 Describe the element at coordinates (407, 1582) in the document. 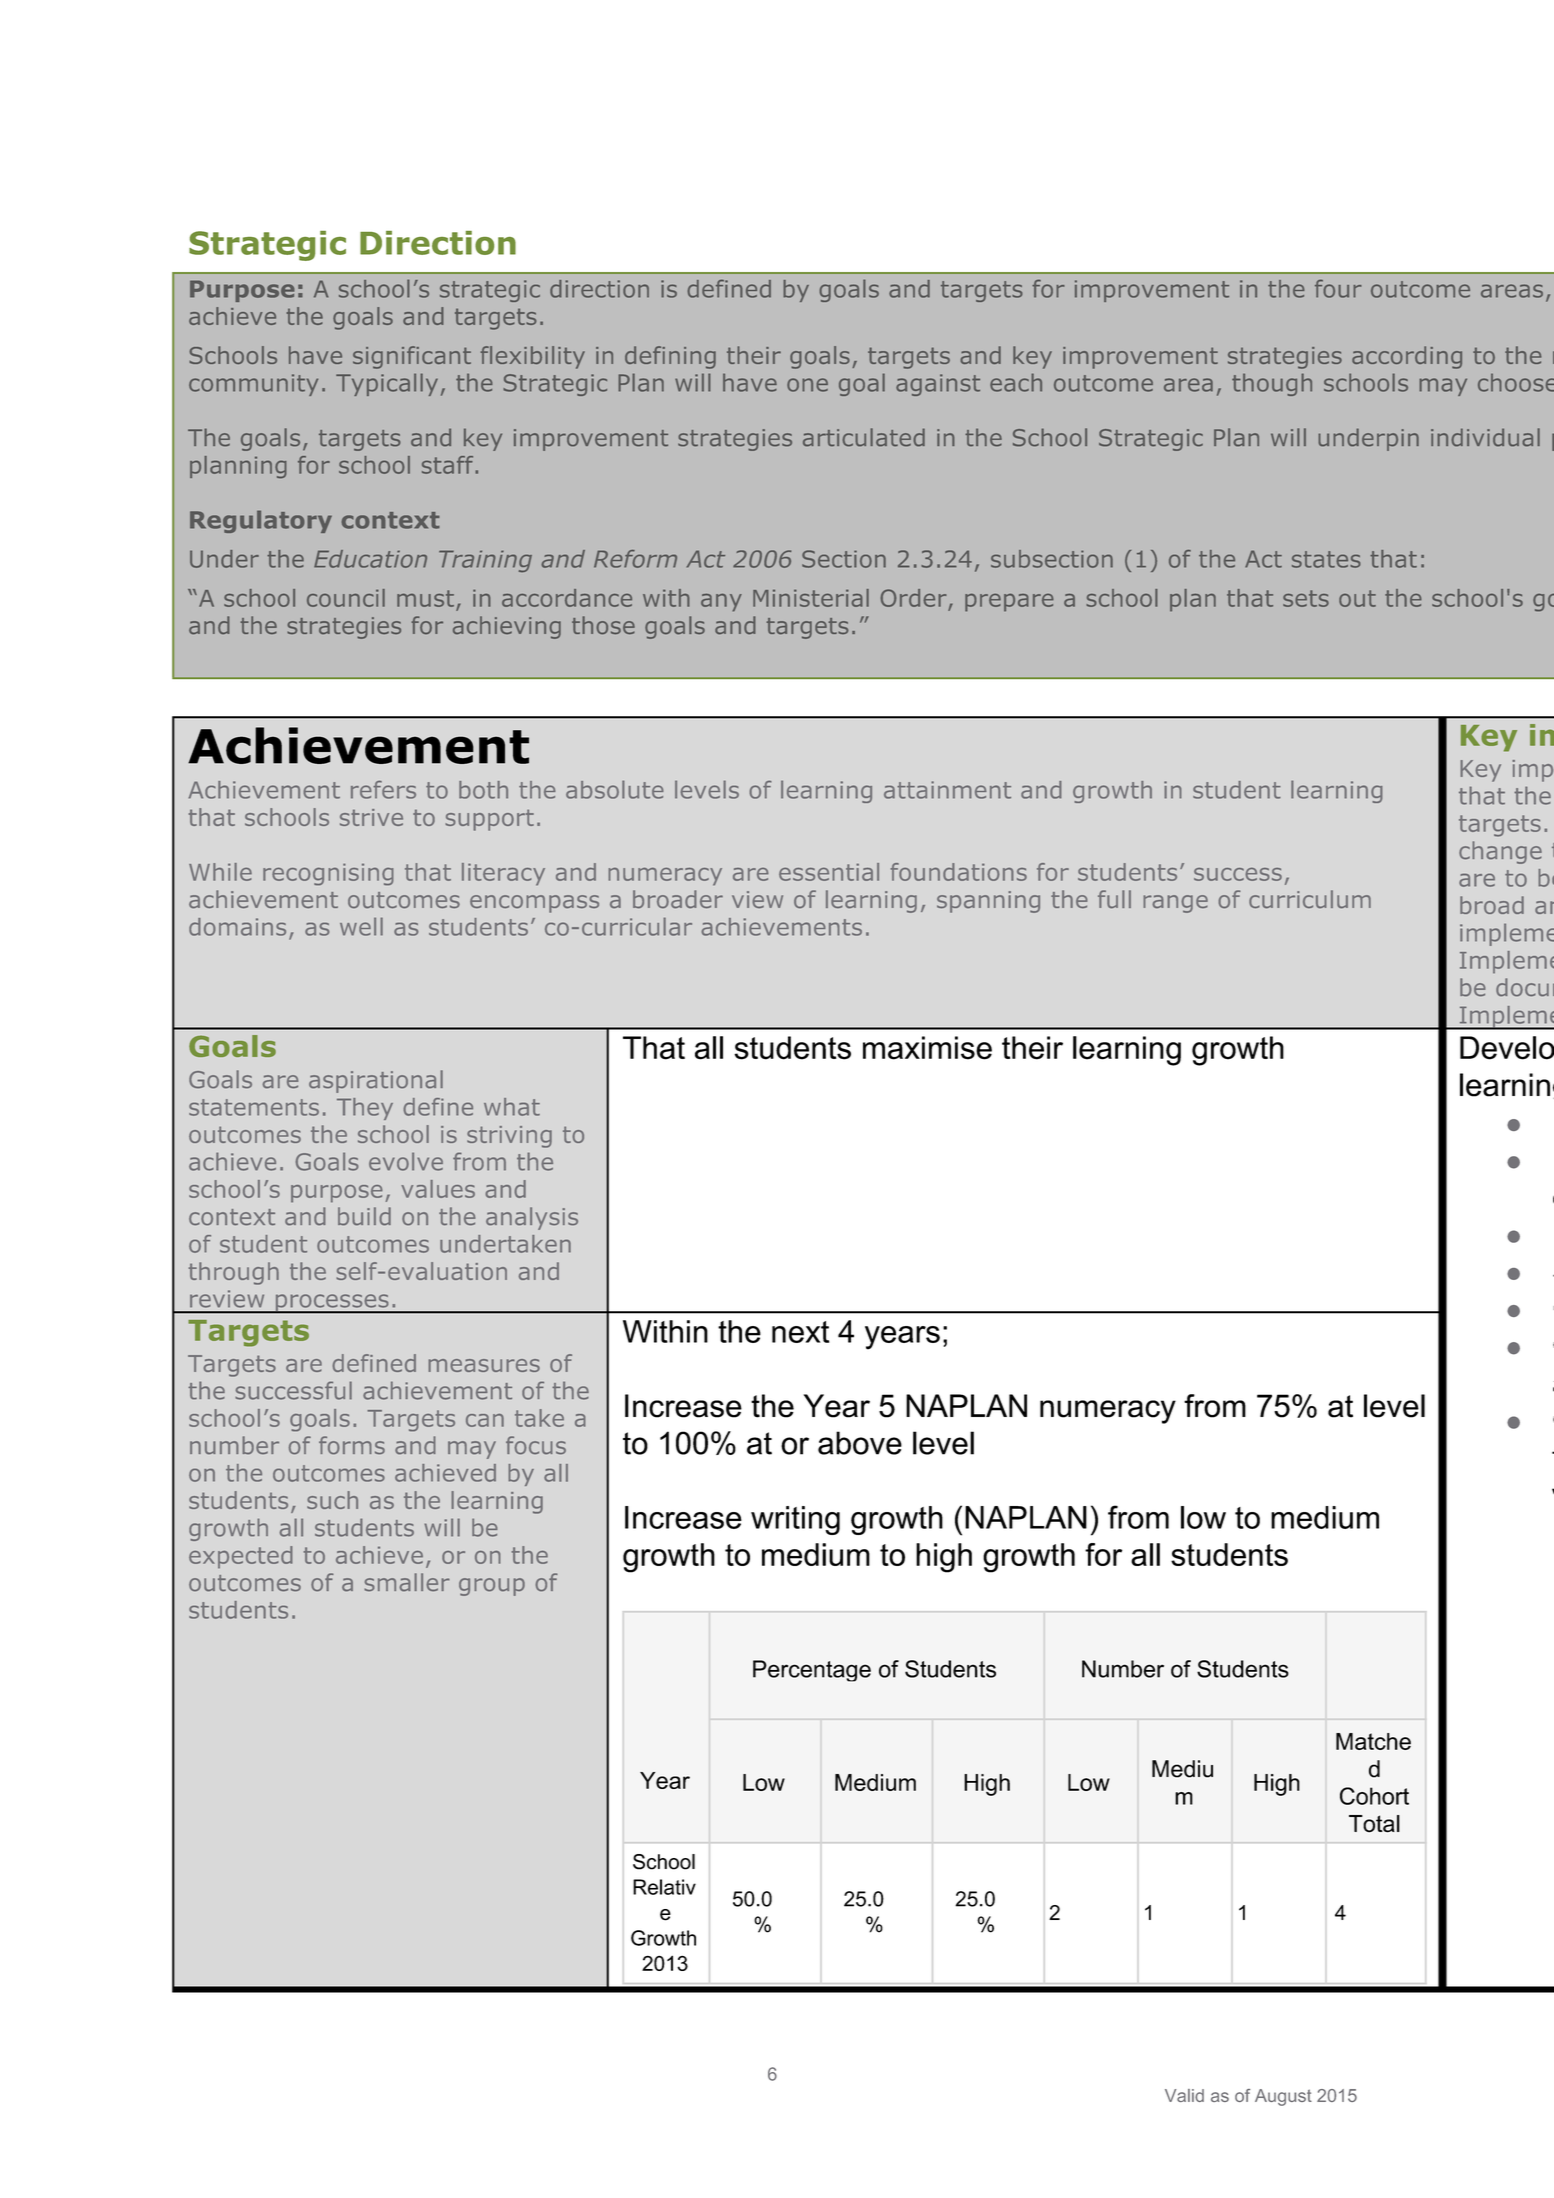

I see `smaller` at that location.
